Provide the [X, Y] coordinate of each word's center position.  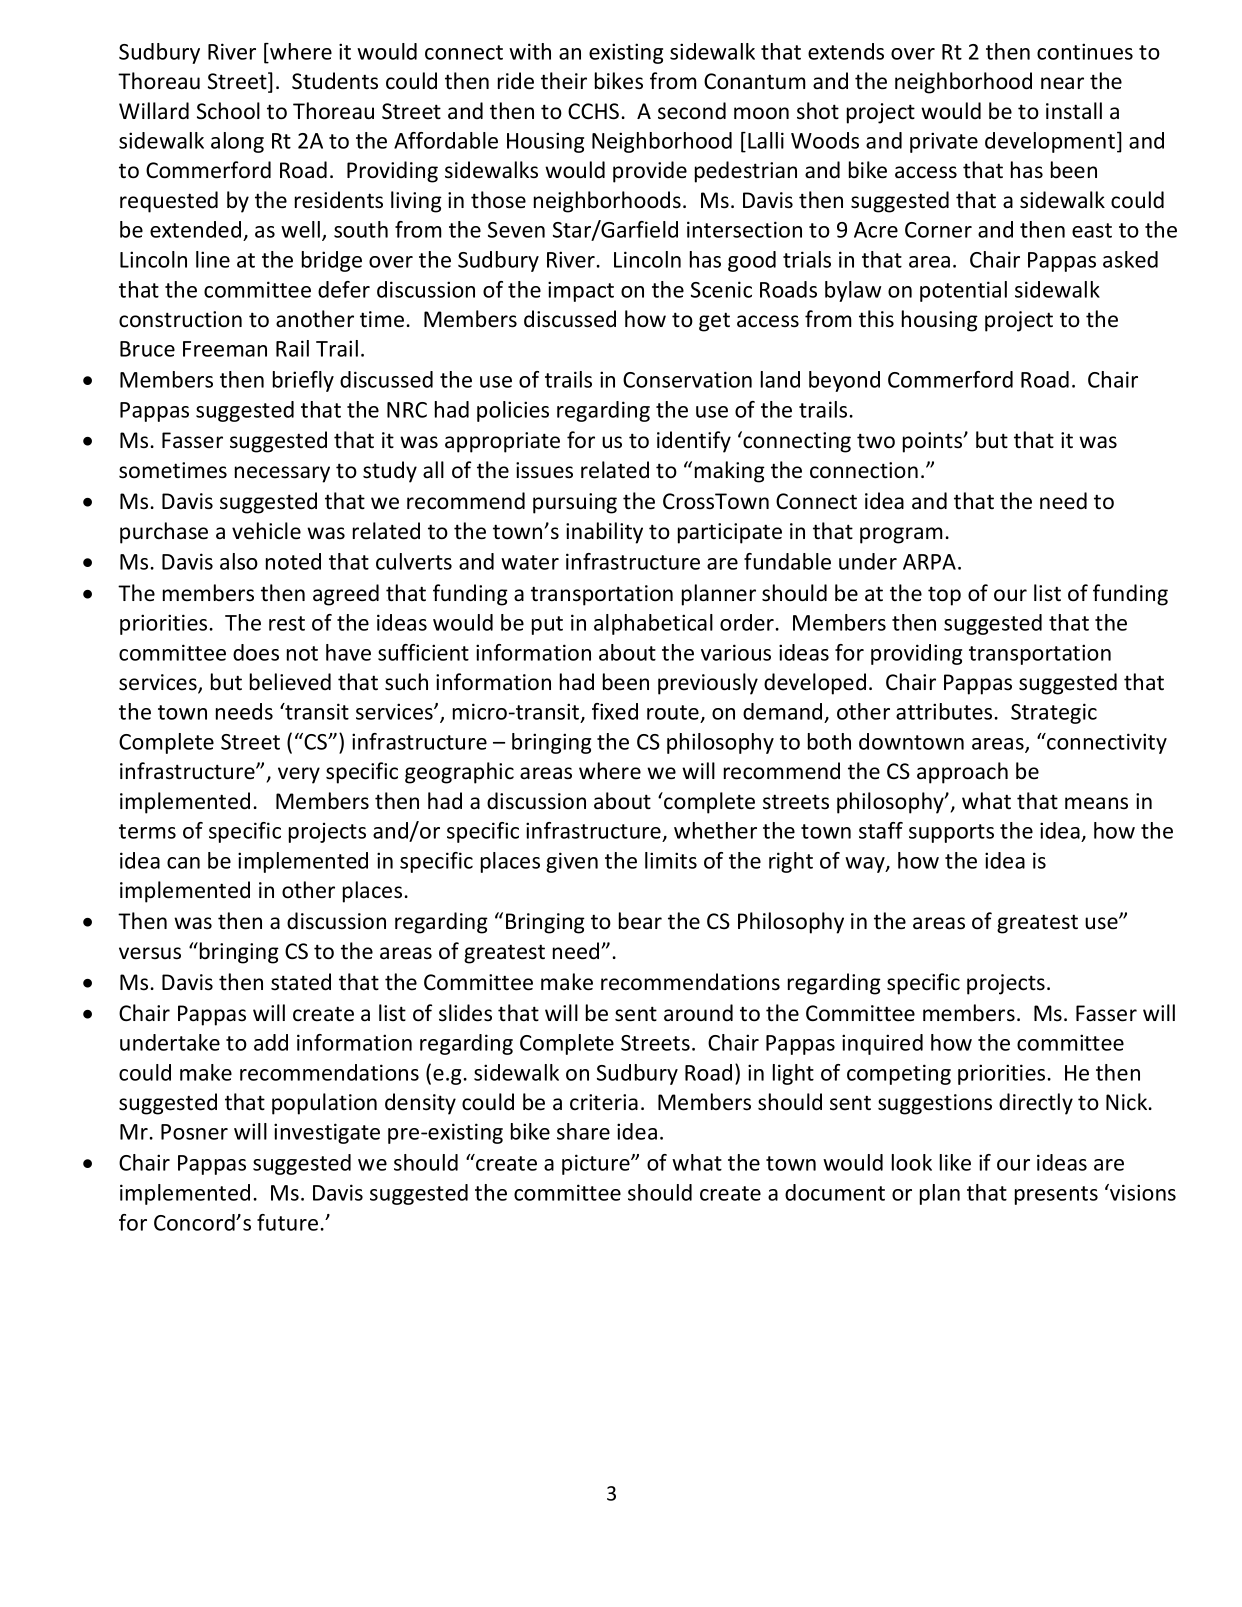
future [287, 1222]
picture [597, 1164]
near [1062, 83]
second [692, 111]
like [955, 1162]
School [228, 111]
